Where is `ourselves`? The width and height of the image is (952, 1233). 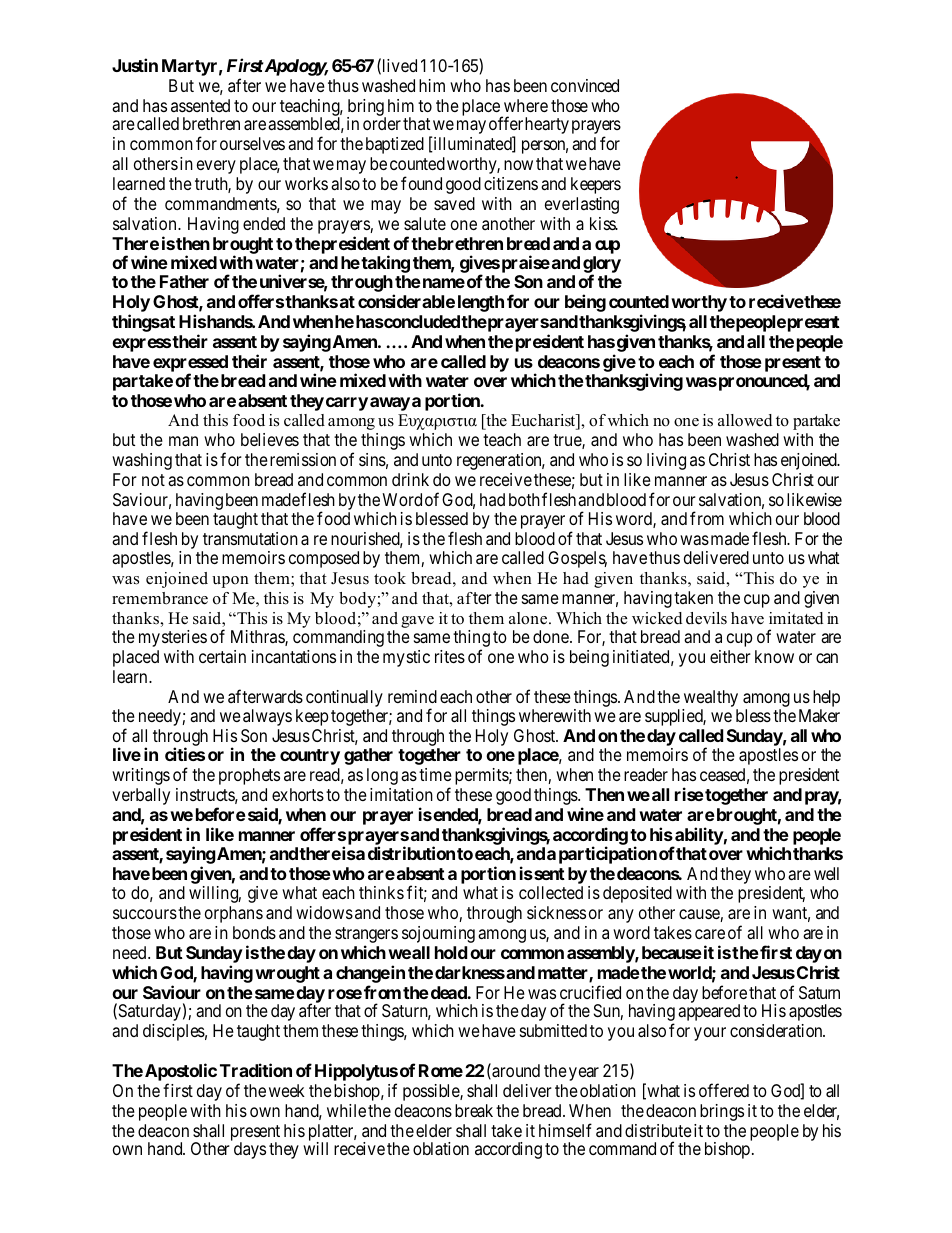
ourselves is located at coordinates (252, 143).
